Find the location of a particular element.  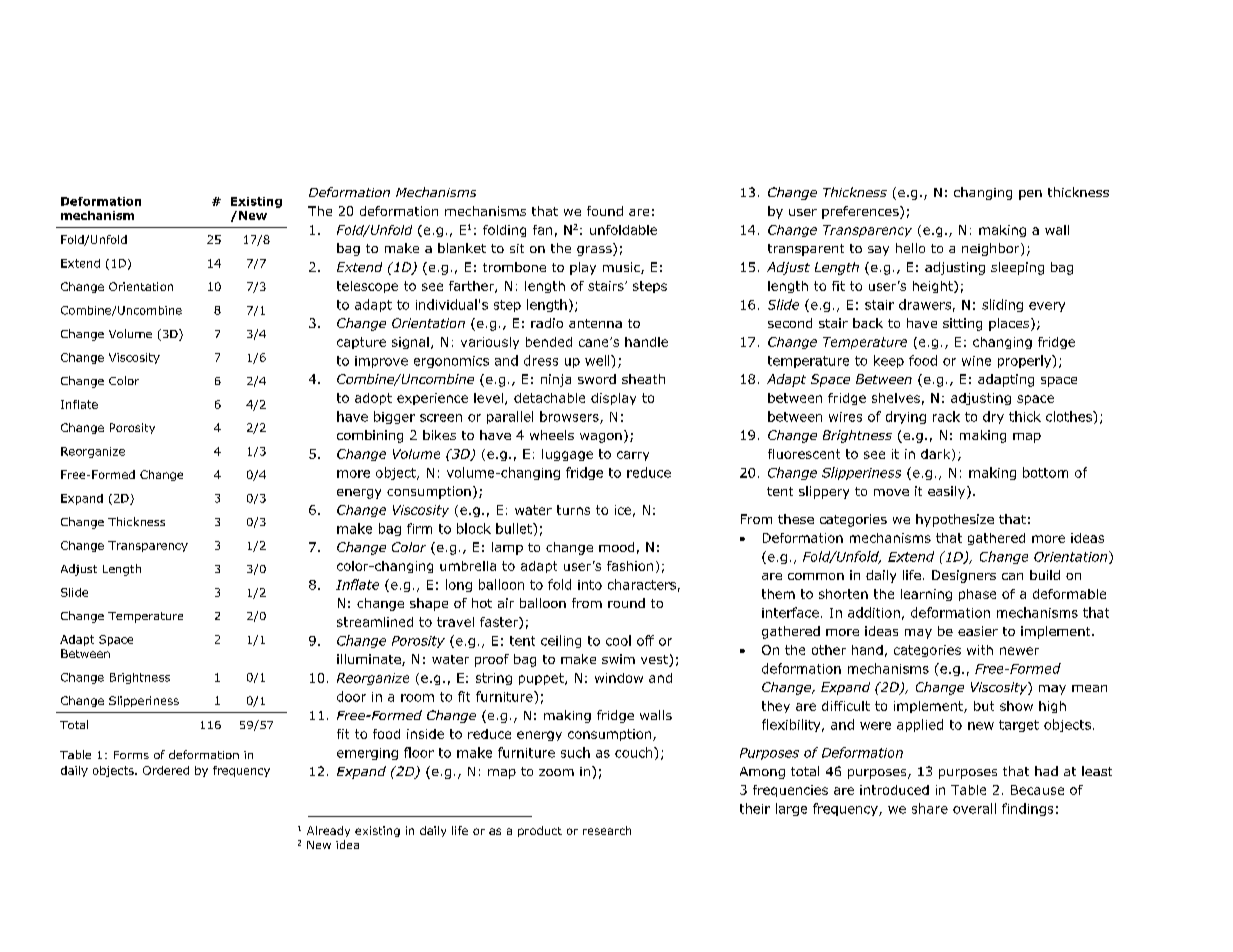

streamlined is located at coordinates (375, 622).
